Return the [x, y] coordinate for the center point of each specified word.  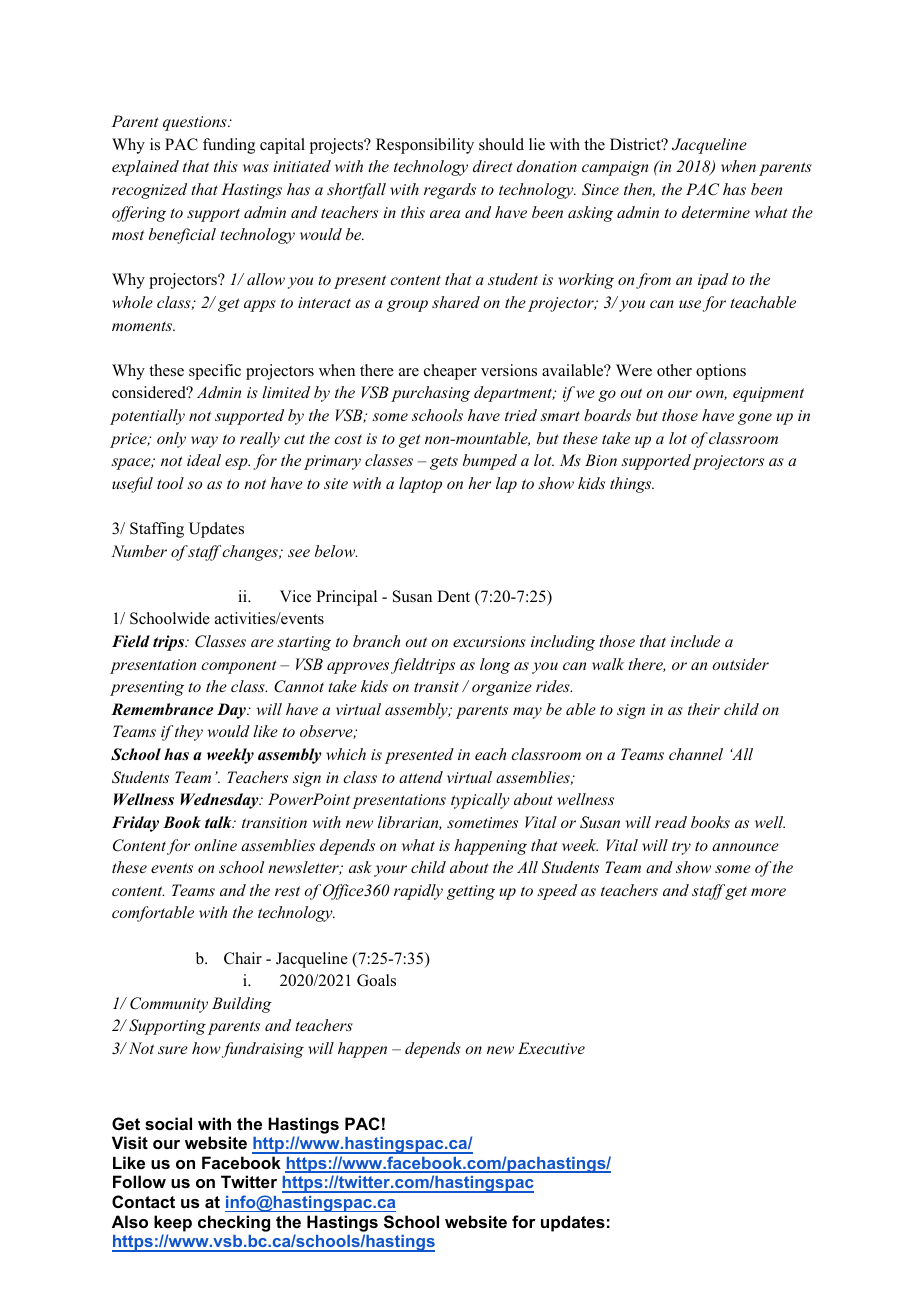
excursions [489, 641]
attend [421, 777]
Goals [376, 980]
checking [234, 1223]
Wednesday [220, 801]
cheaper [450, 372]
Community [169, 1005]
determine [716, 212]
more [768, 892]
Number [139, 551]
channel [696, 754]
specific [215, 372]
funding [229, 146]
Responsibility [425, 146]
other [674, 370]
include [695, 641]
